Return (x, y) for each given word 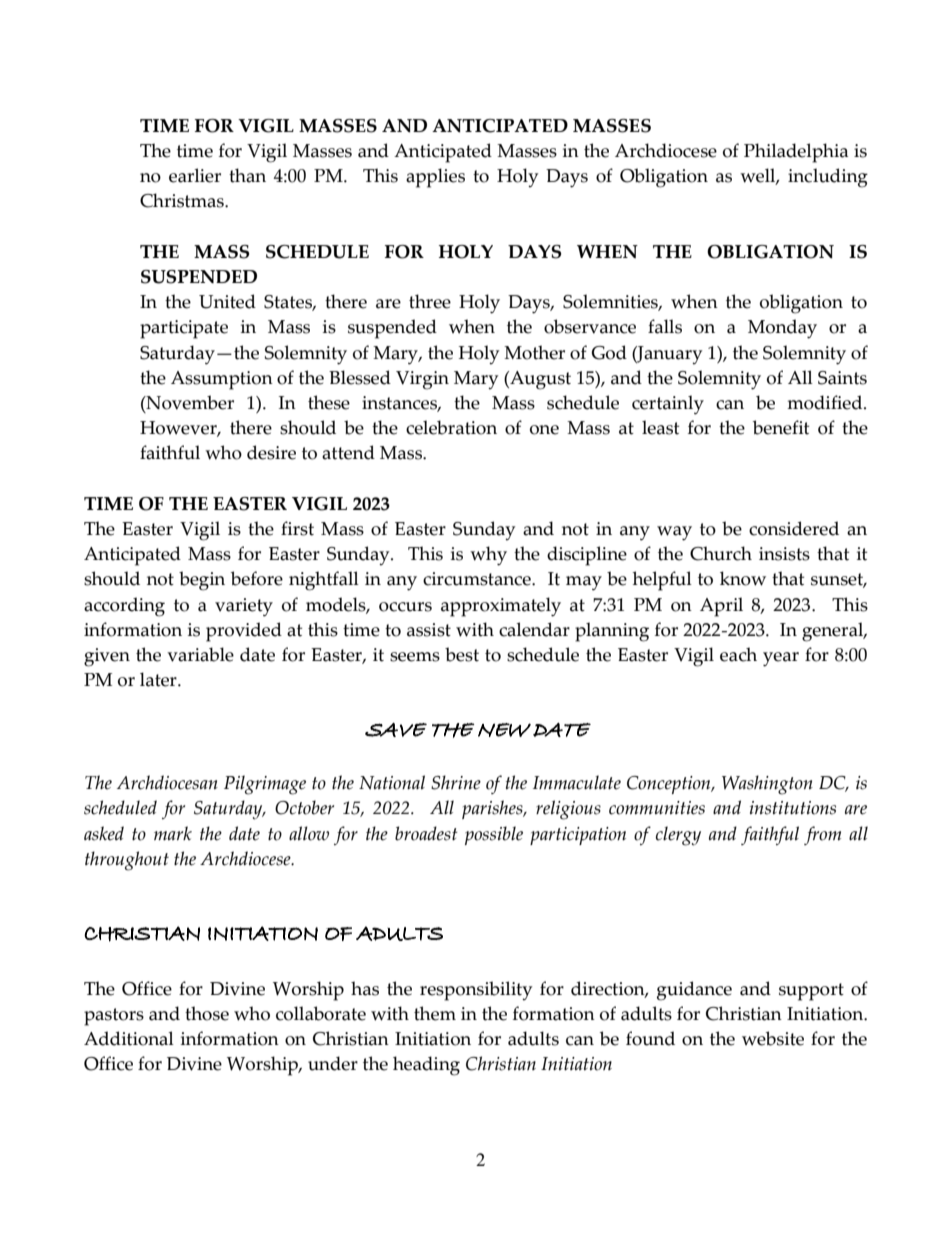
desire (271, 452)
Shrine (456, 782)
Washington (767, 785)
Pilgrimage (265, 785)
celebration (451, 427)
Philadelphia (796, 153)
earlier (195, 175)
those (207, 1013)
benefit (781, 427)
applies (435, 178)
